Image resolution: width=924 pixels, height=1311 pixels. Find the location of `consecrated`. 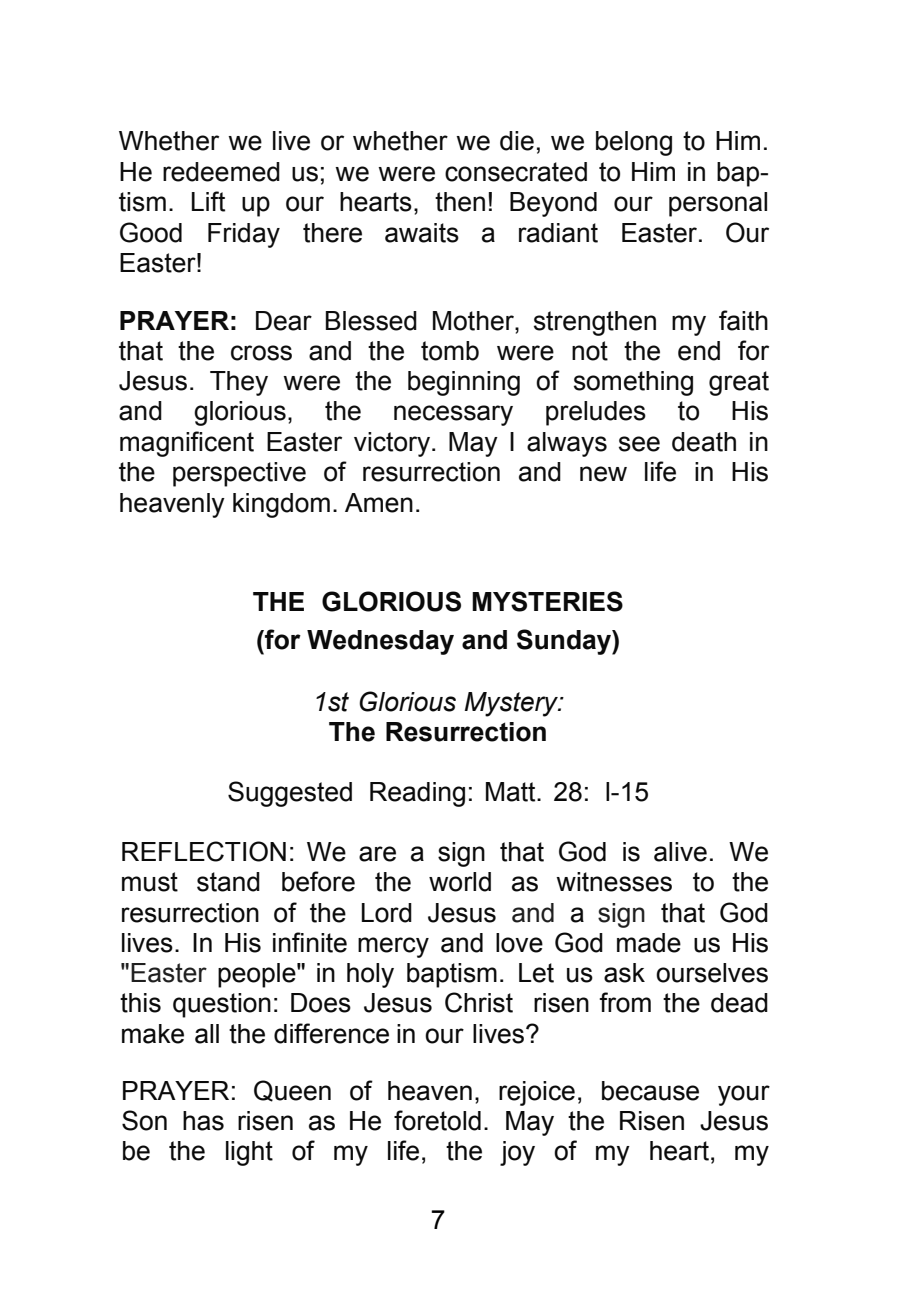

consecrated is located at coordinates (516, 172).
